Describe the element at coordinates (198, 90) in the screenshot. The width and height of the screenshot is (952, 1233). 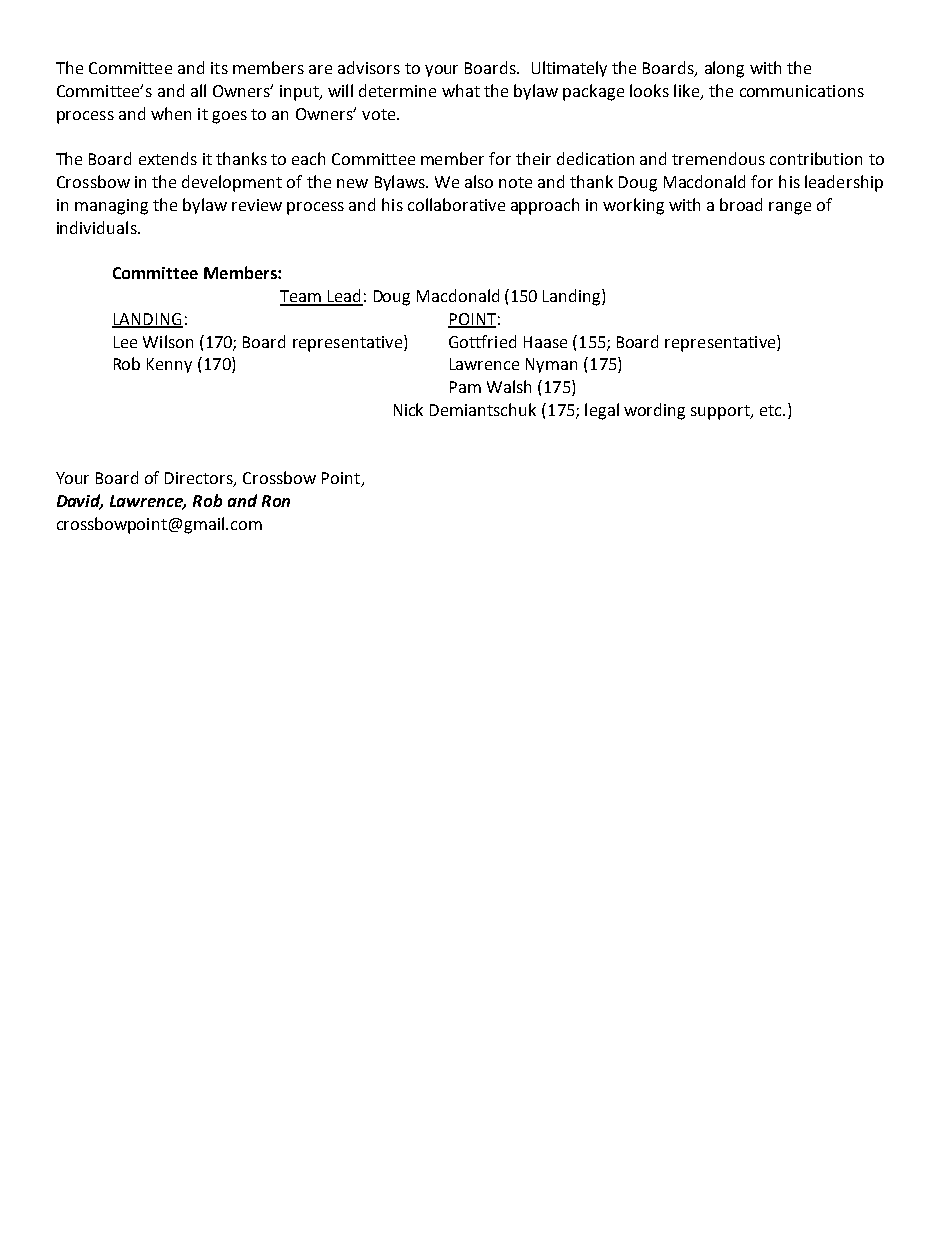
I see `all` at that location.
